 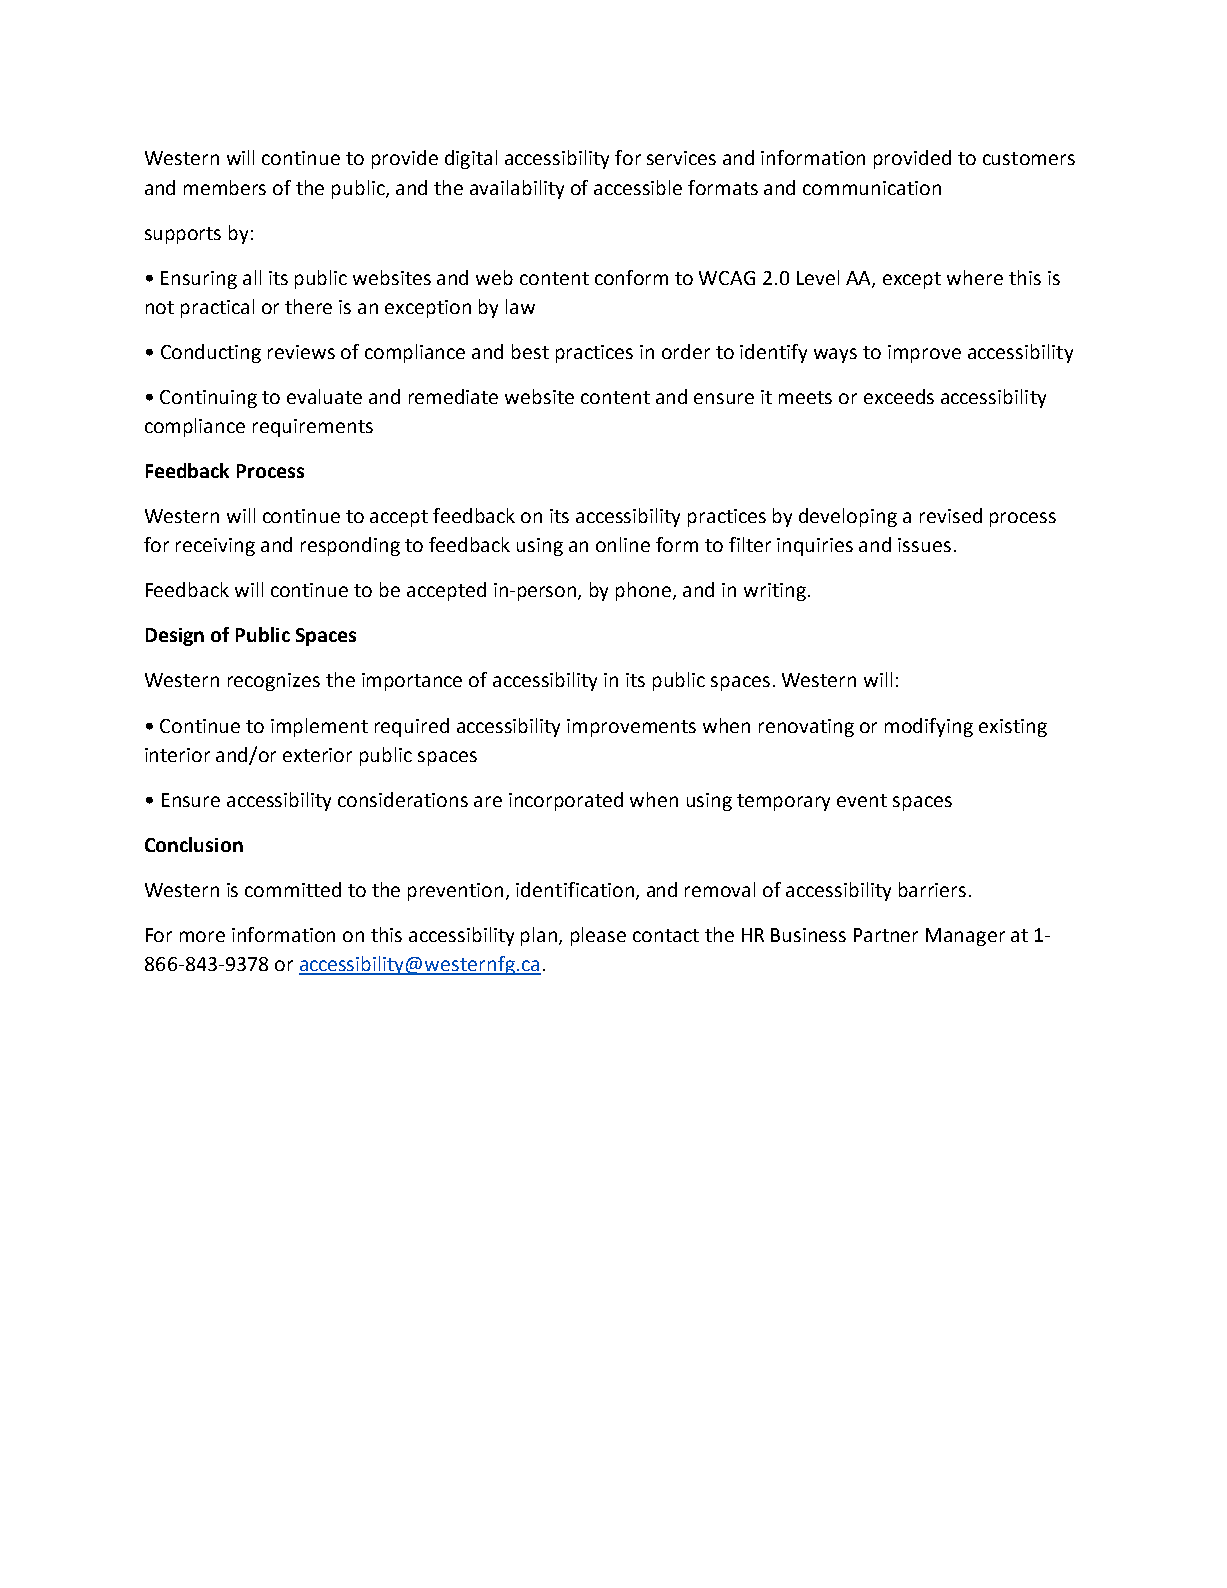 What do you see at coordinates (929, 727) in the screenshot?
I see `modifying` at bounding box center [929, 727].
